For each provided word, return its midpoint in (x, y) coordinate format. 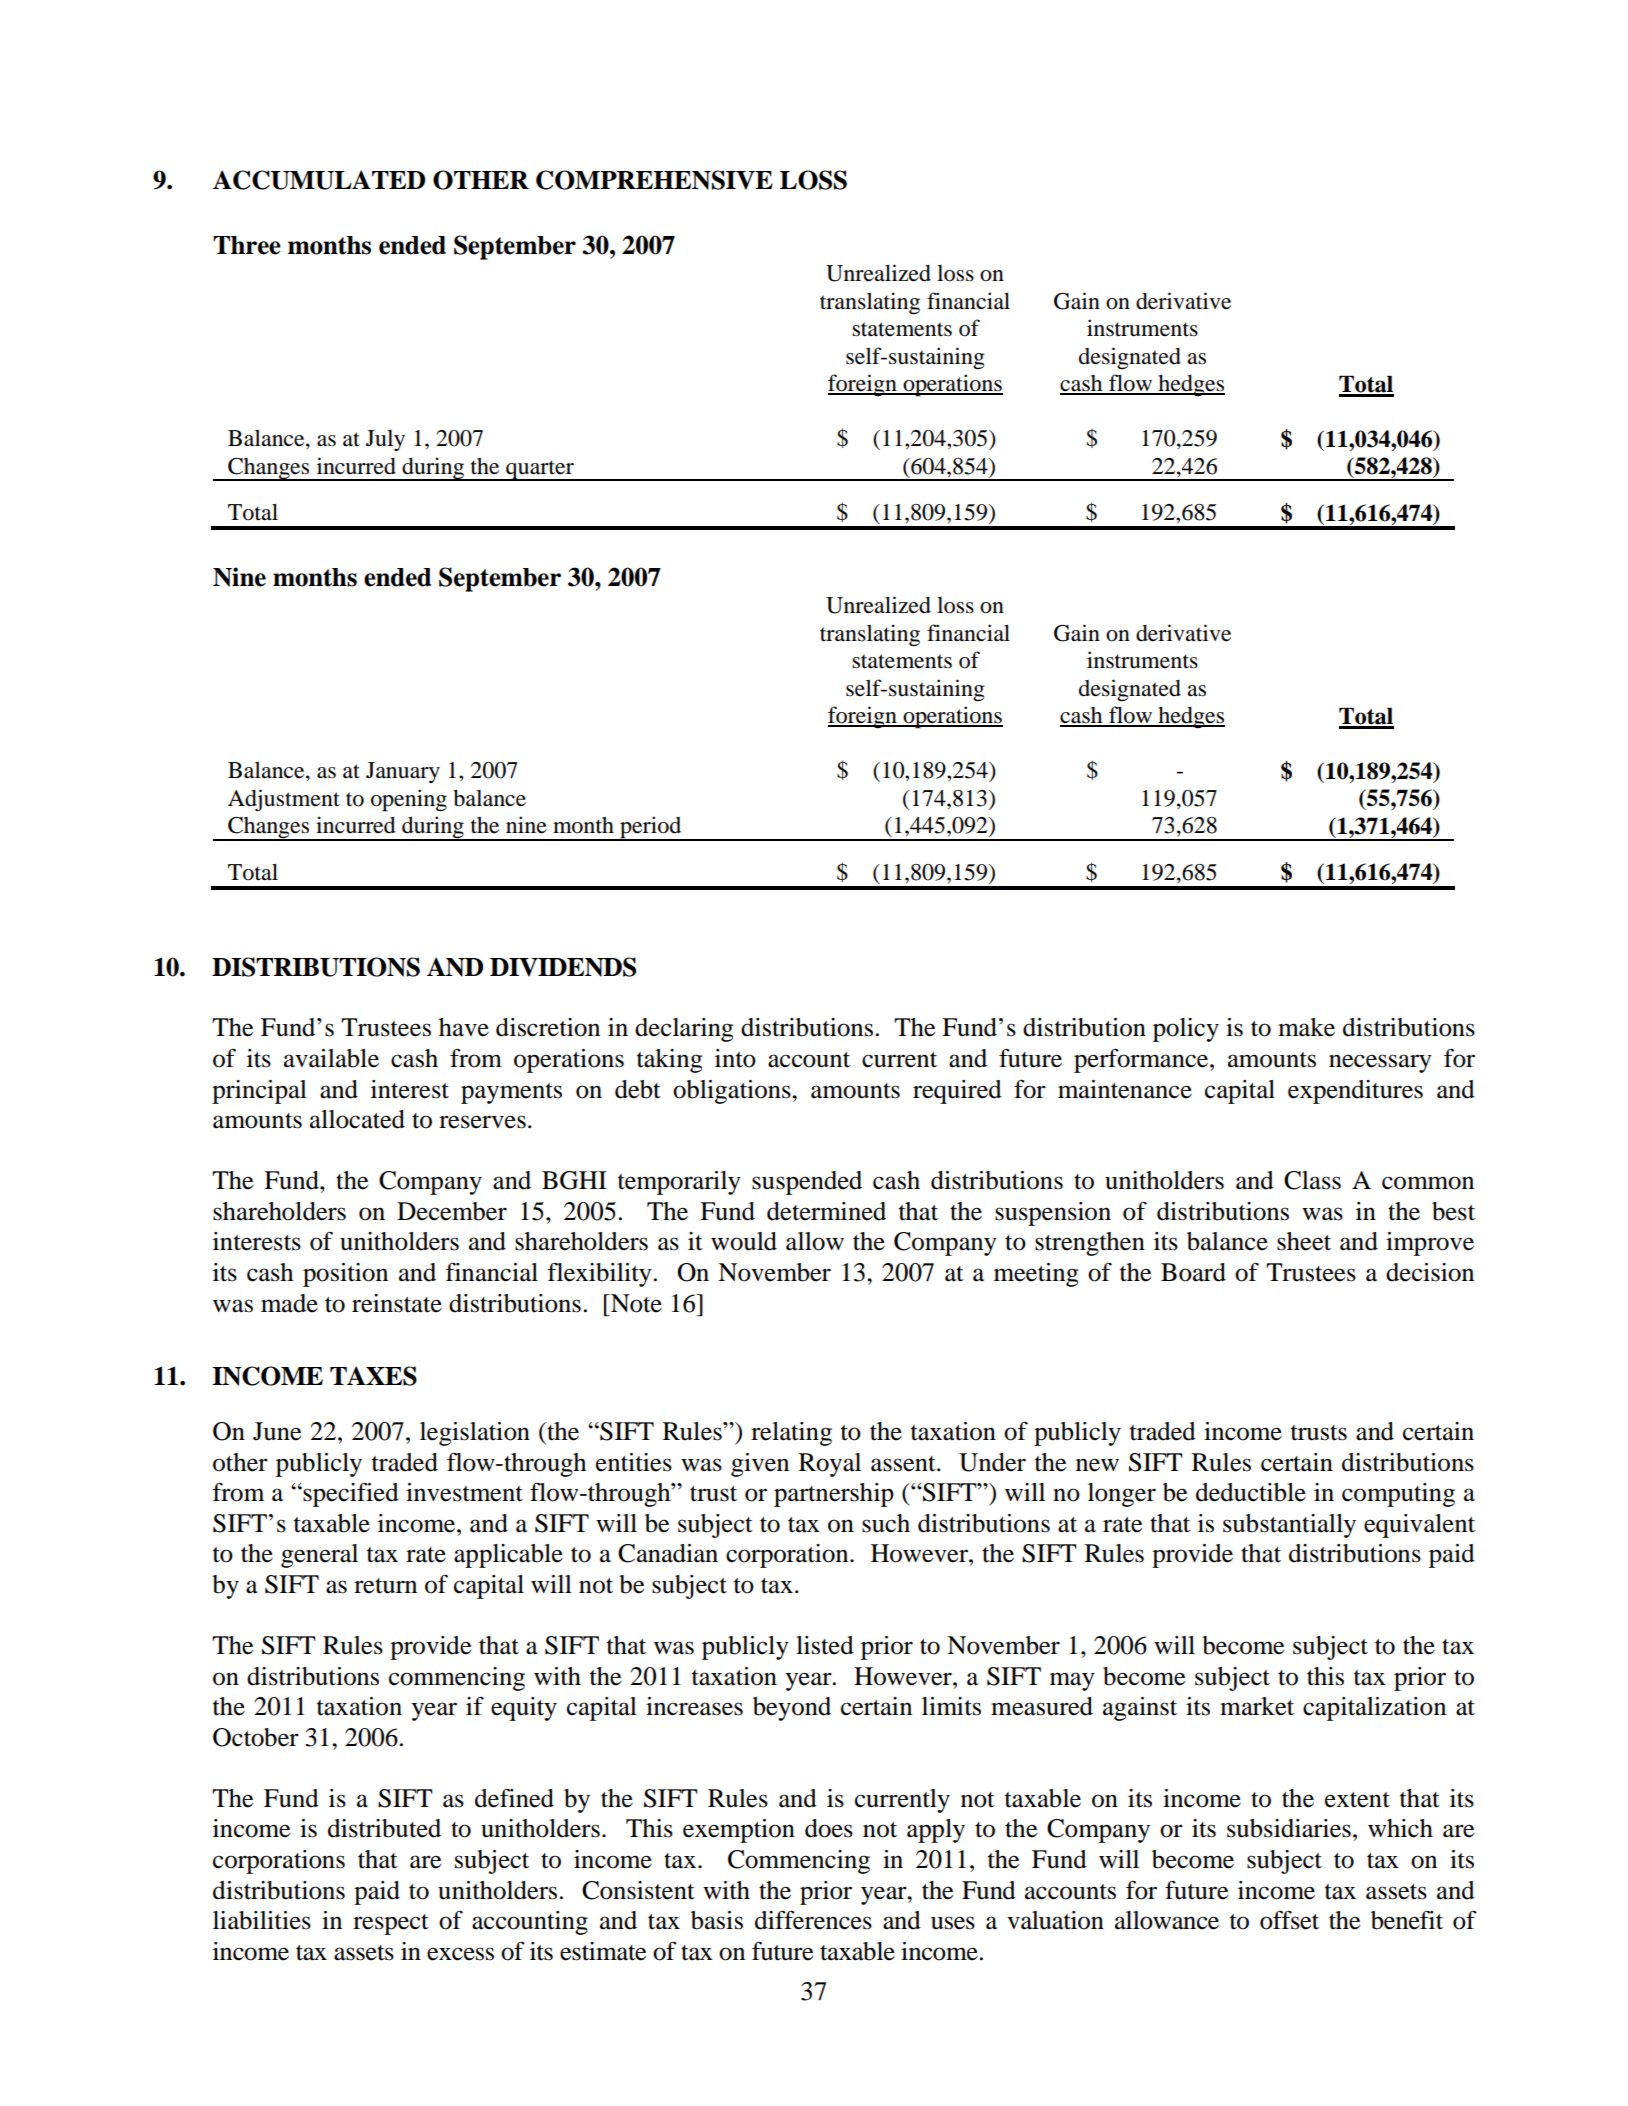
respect (391, 1924)
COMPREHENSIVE (654, 180)
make (1306, 1027)
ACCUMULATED (319, 180)
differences (813, 1920)
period (651, 828)
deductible (1251, 1492)
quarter (540, 470)
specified (350, 1494)
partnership (834, 1495)
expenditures (1355, 1092)
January (403, 772)
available (331, 1058)
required (957, 1092)
